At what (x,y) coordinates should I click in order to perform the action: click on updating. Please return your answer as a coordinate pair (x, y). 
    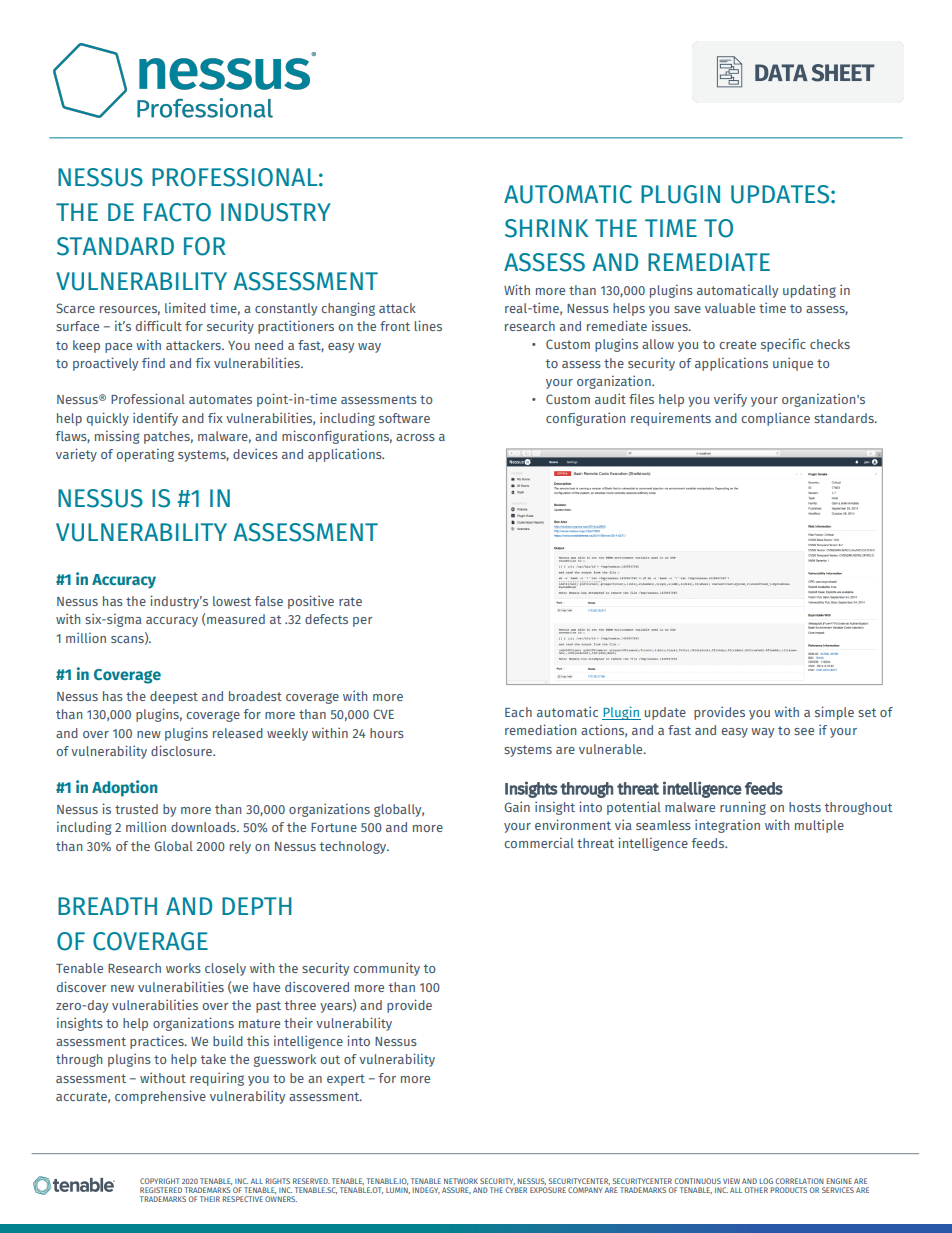
    Looking at the image, I should click on (809, 291).
